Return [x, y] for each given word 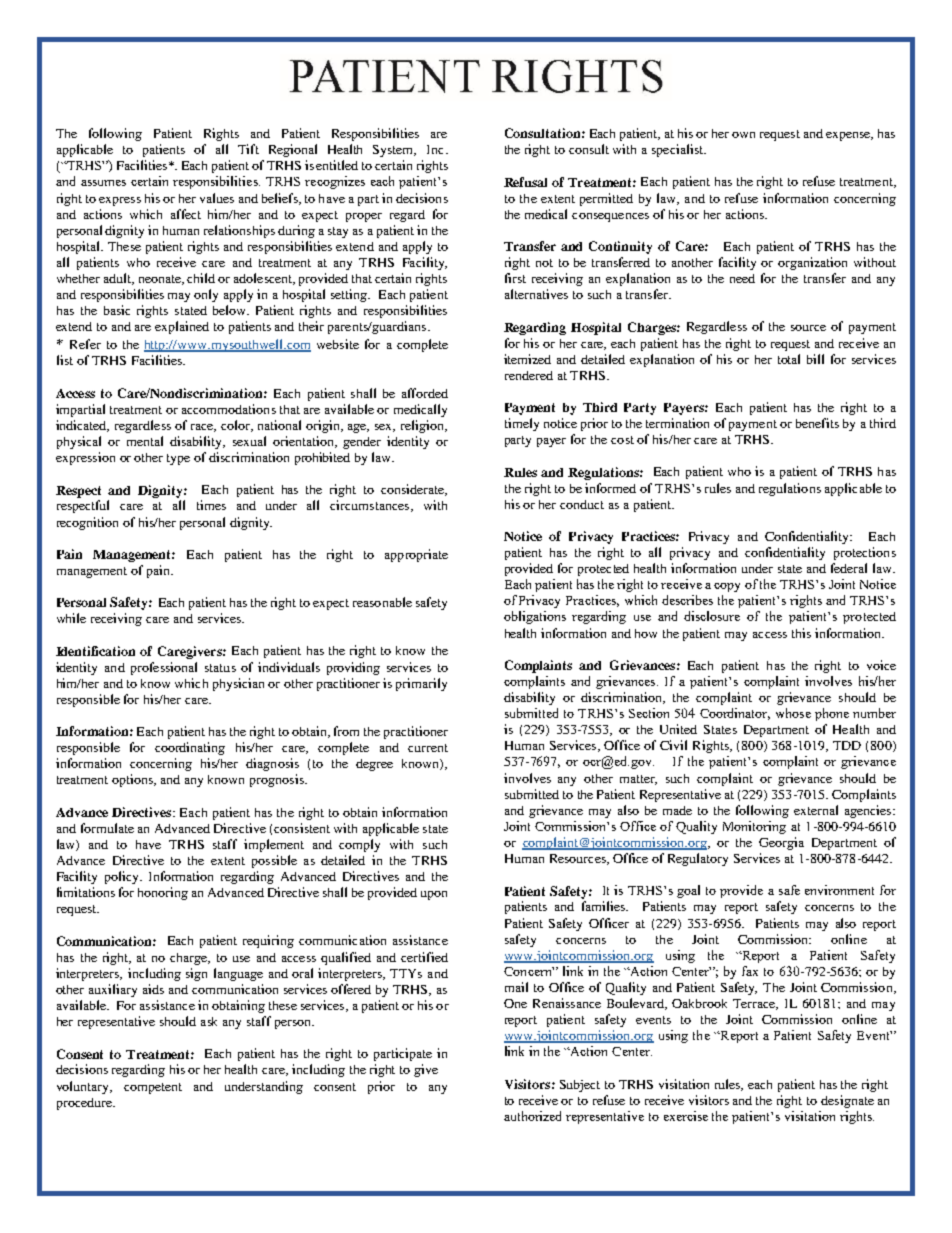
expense [849, 136]
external [816, 810]
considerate [414, 490]
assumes [103, 183]
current [428, 748]
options [134, 780]
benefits [817, 423]
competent [153, 1088]
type [178, 459]
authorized [532, 1116]
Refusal [525, 182]
